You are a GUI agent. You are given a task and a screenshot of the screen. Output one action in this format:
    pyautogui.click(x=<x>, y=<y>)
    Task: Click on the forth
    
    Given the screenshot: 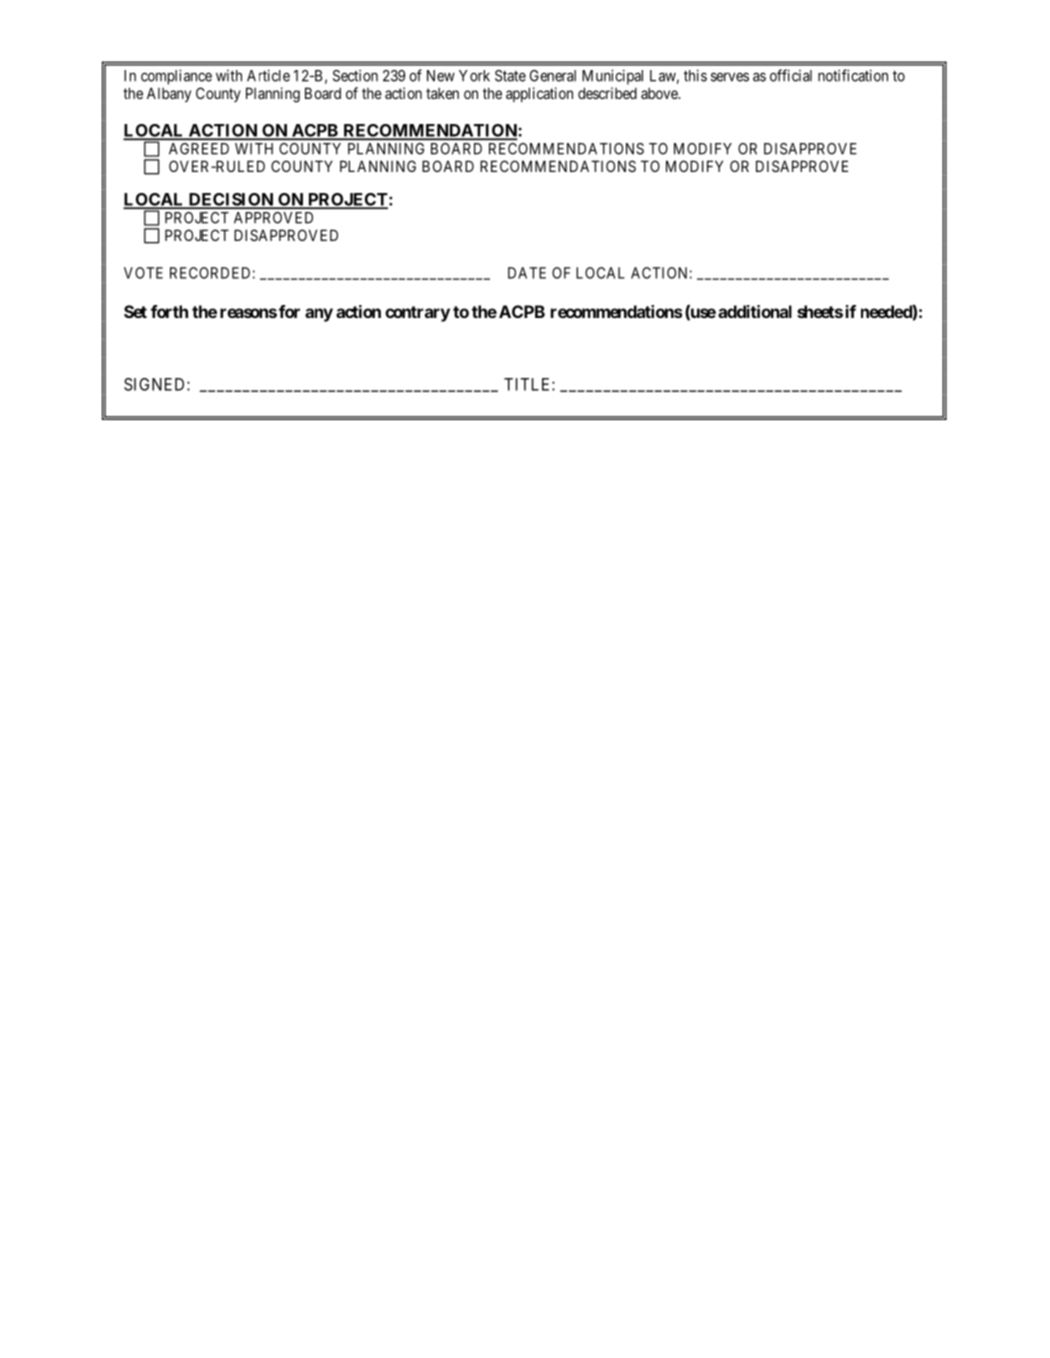 What is the action you would take?
    pyautogui.click(x=169, y=311)
